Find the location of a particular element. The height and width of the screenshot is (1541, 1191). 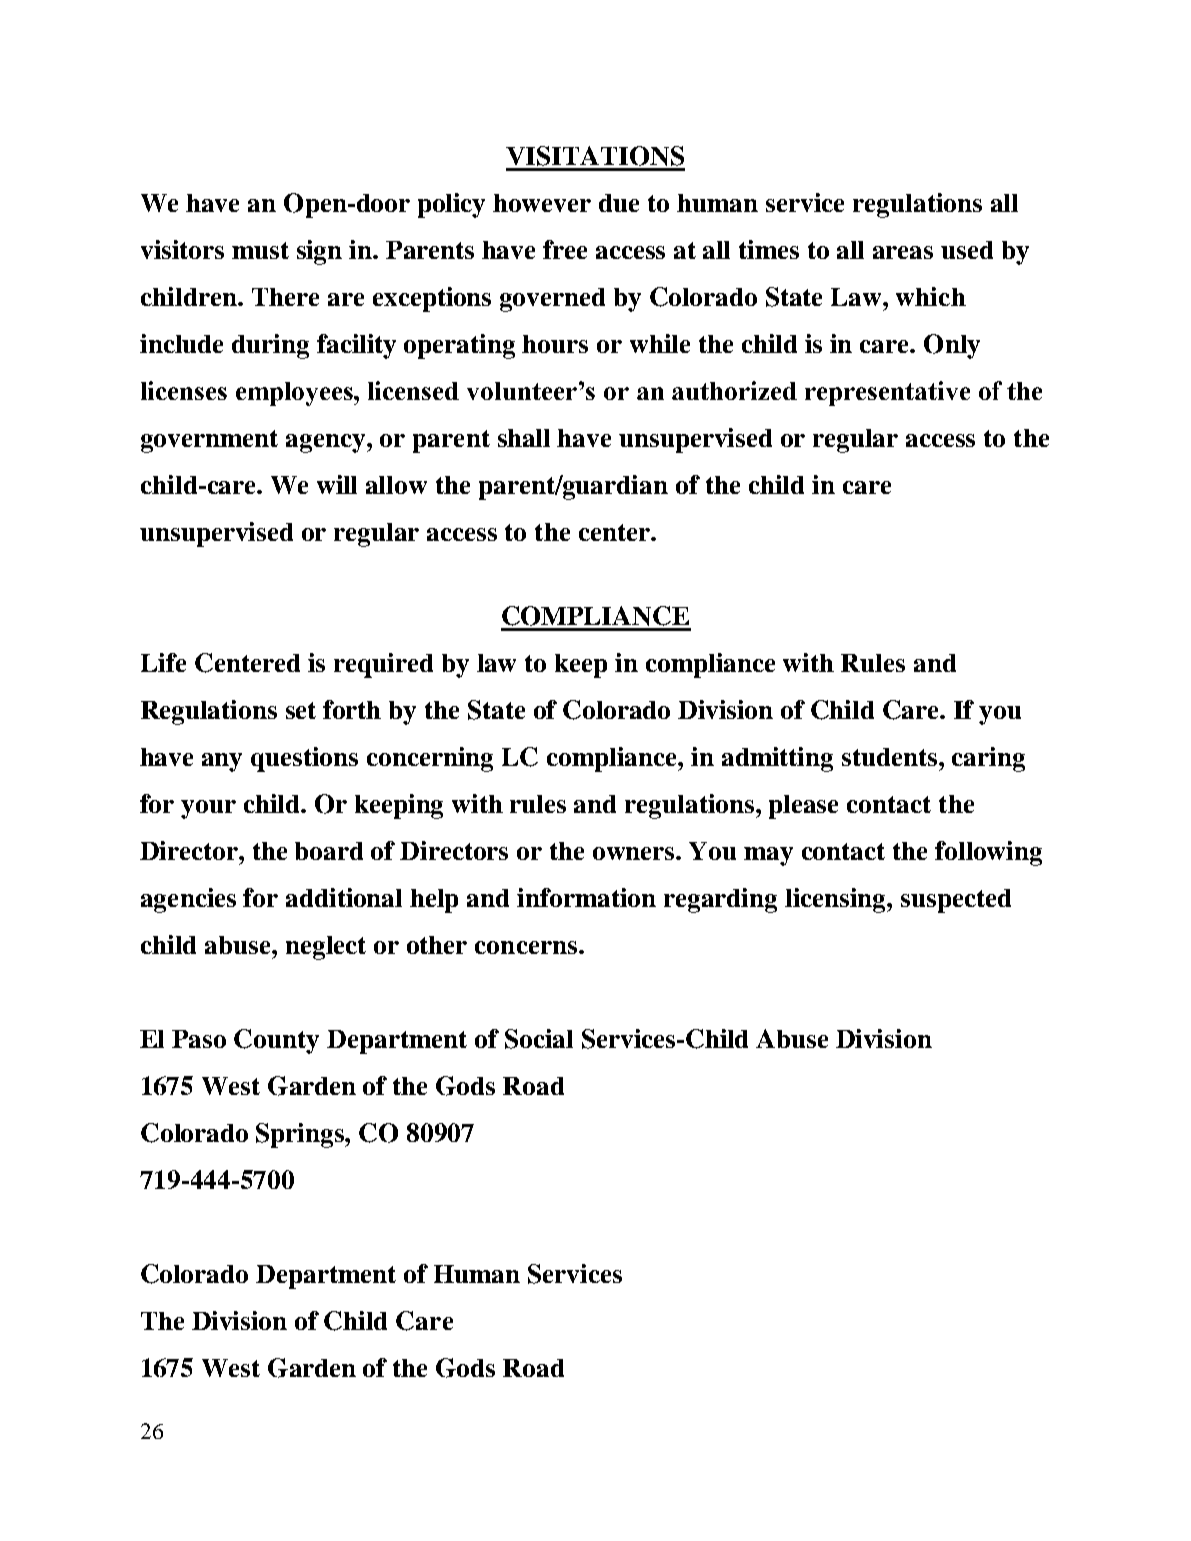

free is located at coordinates (565, 249).
